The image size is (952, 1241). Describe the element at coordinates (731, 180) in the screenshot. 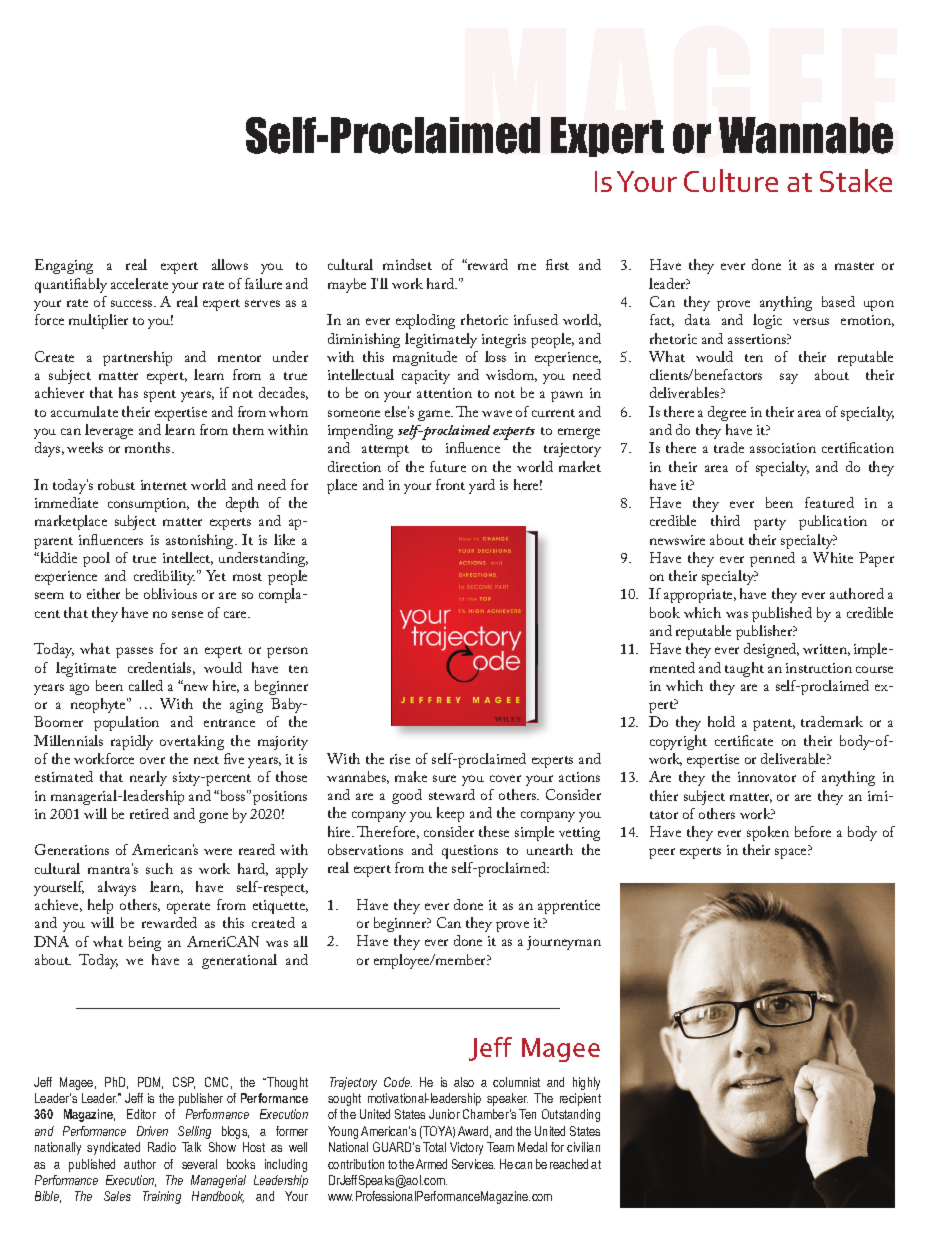

I see `Culture` at that location.
